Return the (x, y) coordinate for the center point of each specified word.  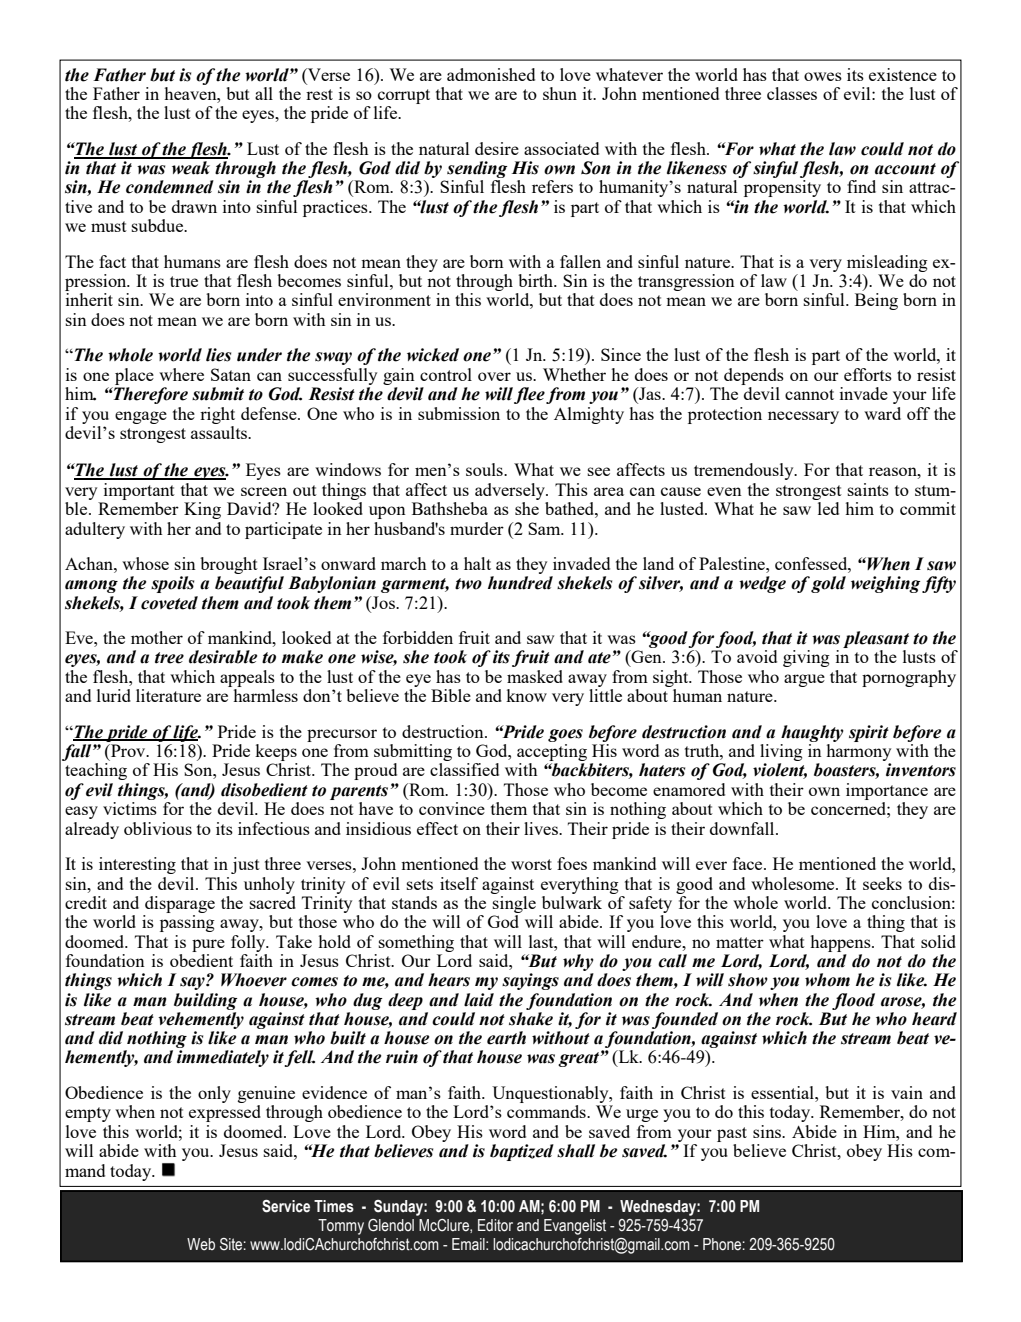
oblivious (158, 828)
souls (485, 469)
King (202, 510)
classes (792, 93)
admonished (491, 74)
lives (542, 828)
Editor (495, 1225)
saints (868, 489)
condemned (170, 187)
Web (201, 1244)
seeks (882, 883)
